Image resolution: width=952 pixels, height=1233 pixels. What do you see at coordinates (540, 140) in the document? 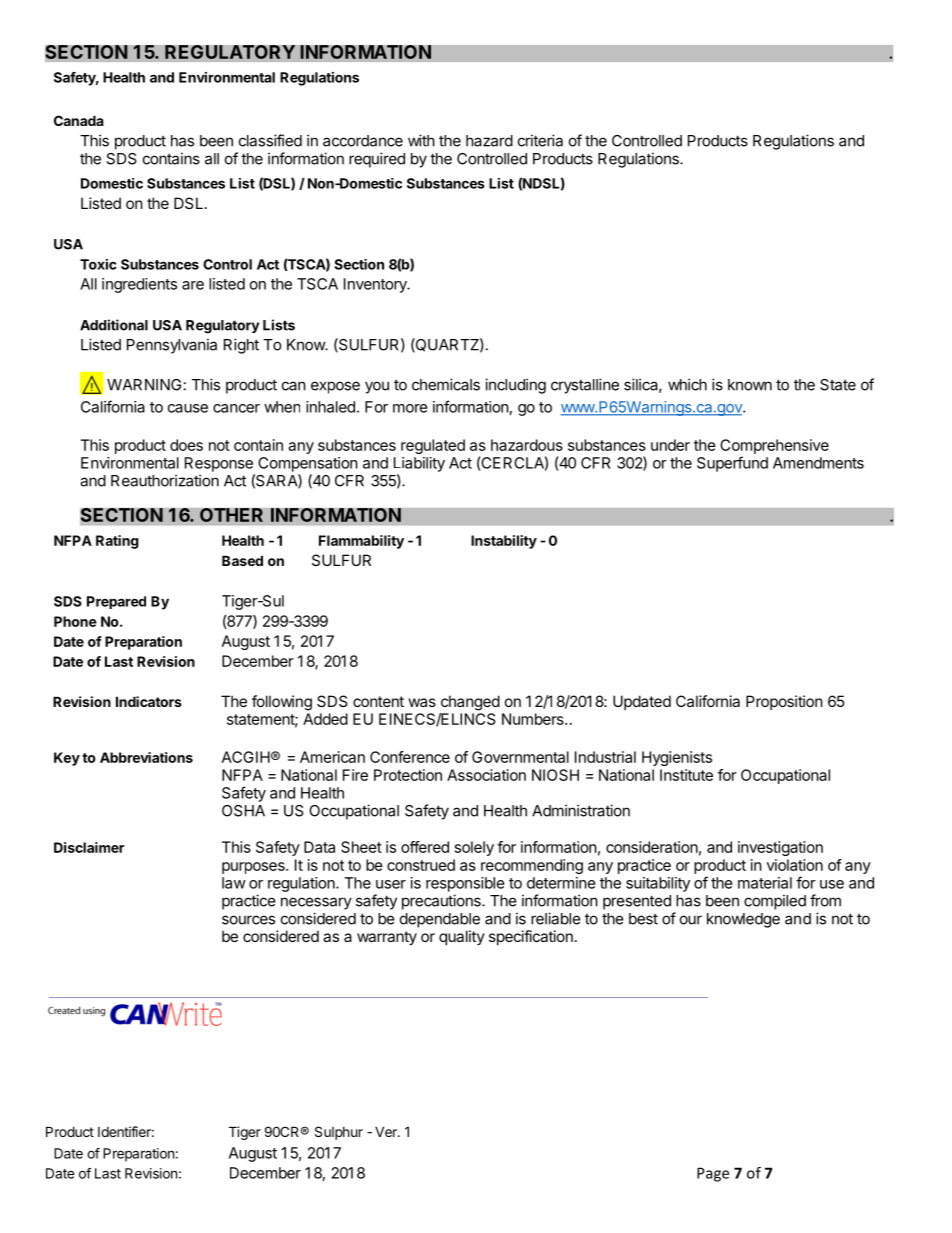
I see `criteria` at bounding box center [540, 140].
